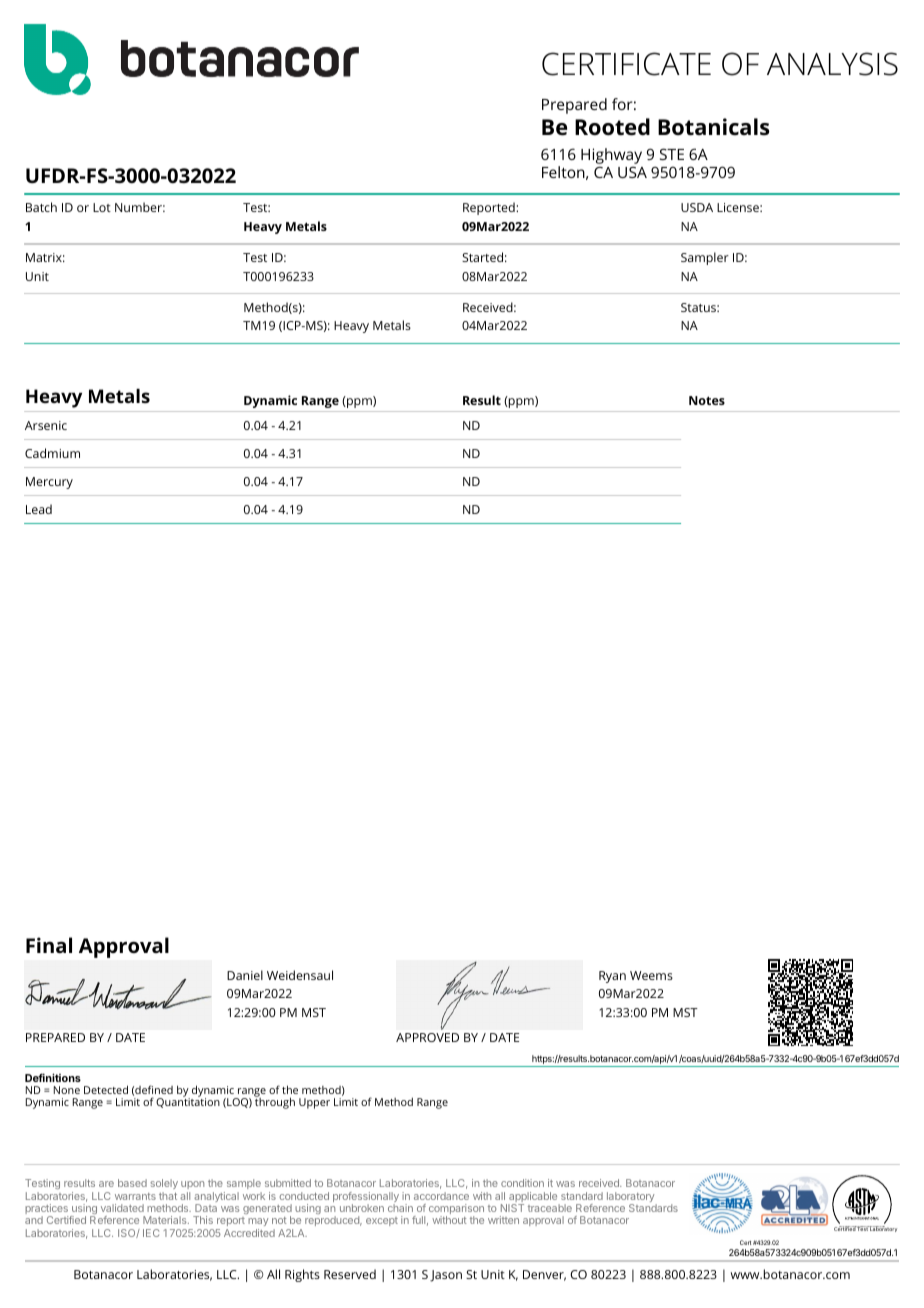 This document has width=924, height=1308. Describe the element at coordinates (522, 1183) in the document. I see `condition` at that location.
